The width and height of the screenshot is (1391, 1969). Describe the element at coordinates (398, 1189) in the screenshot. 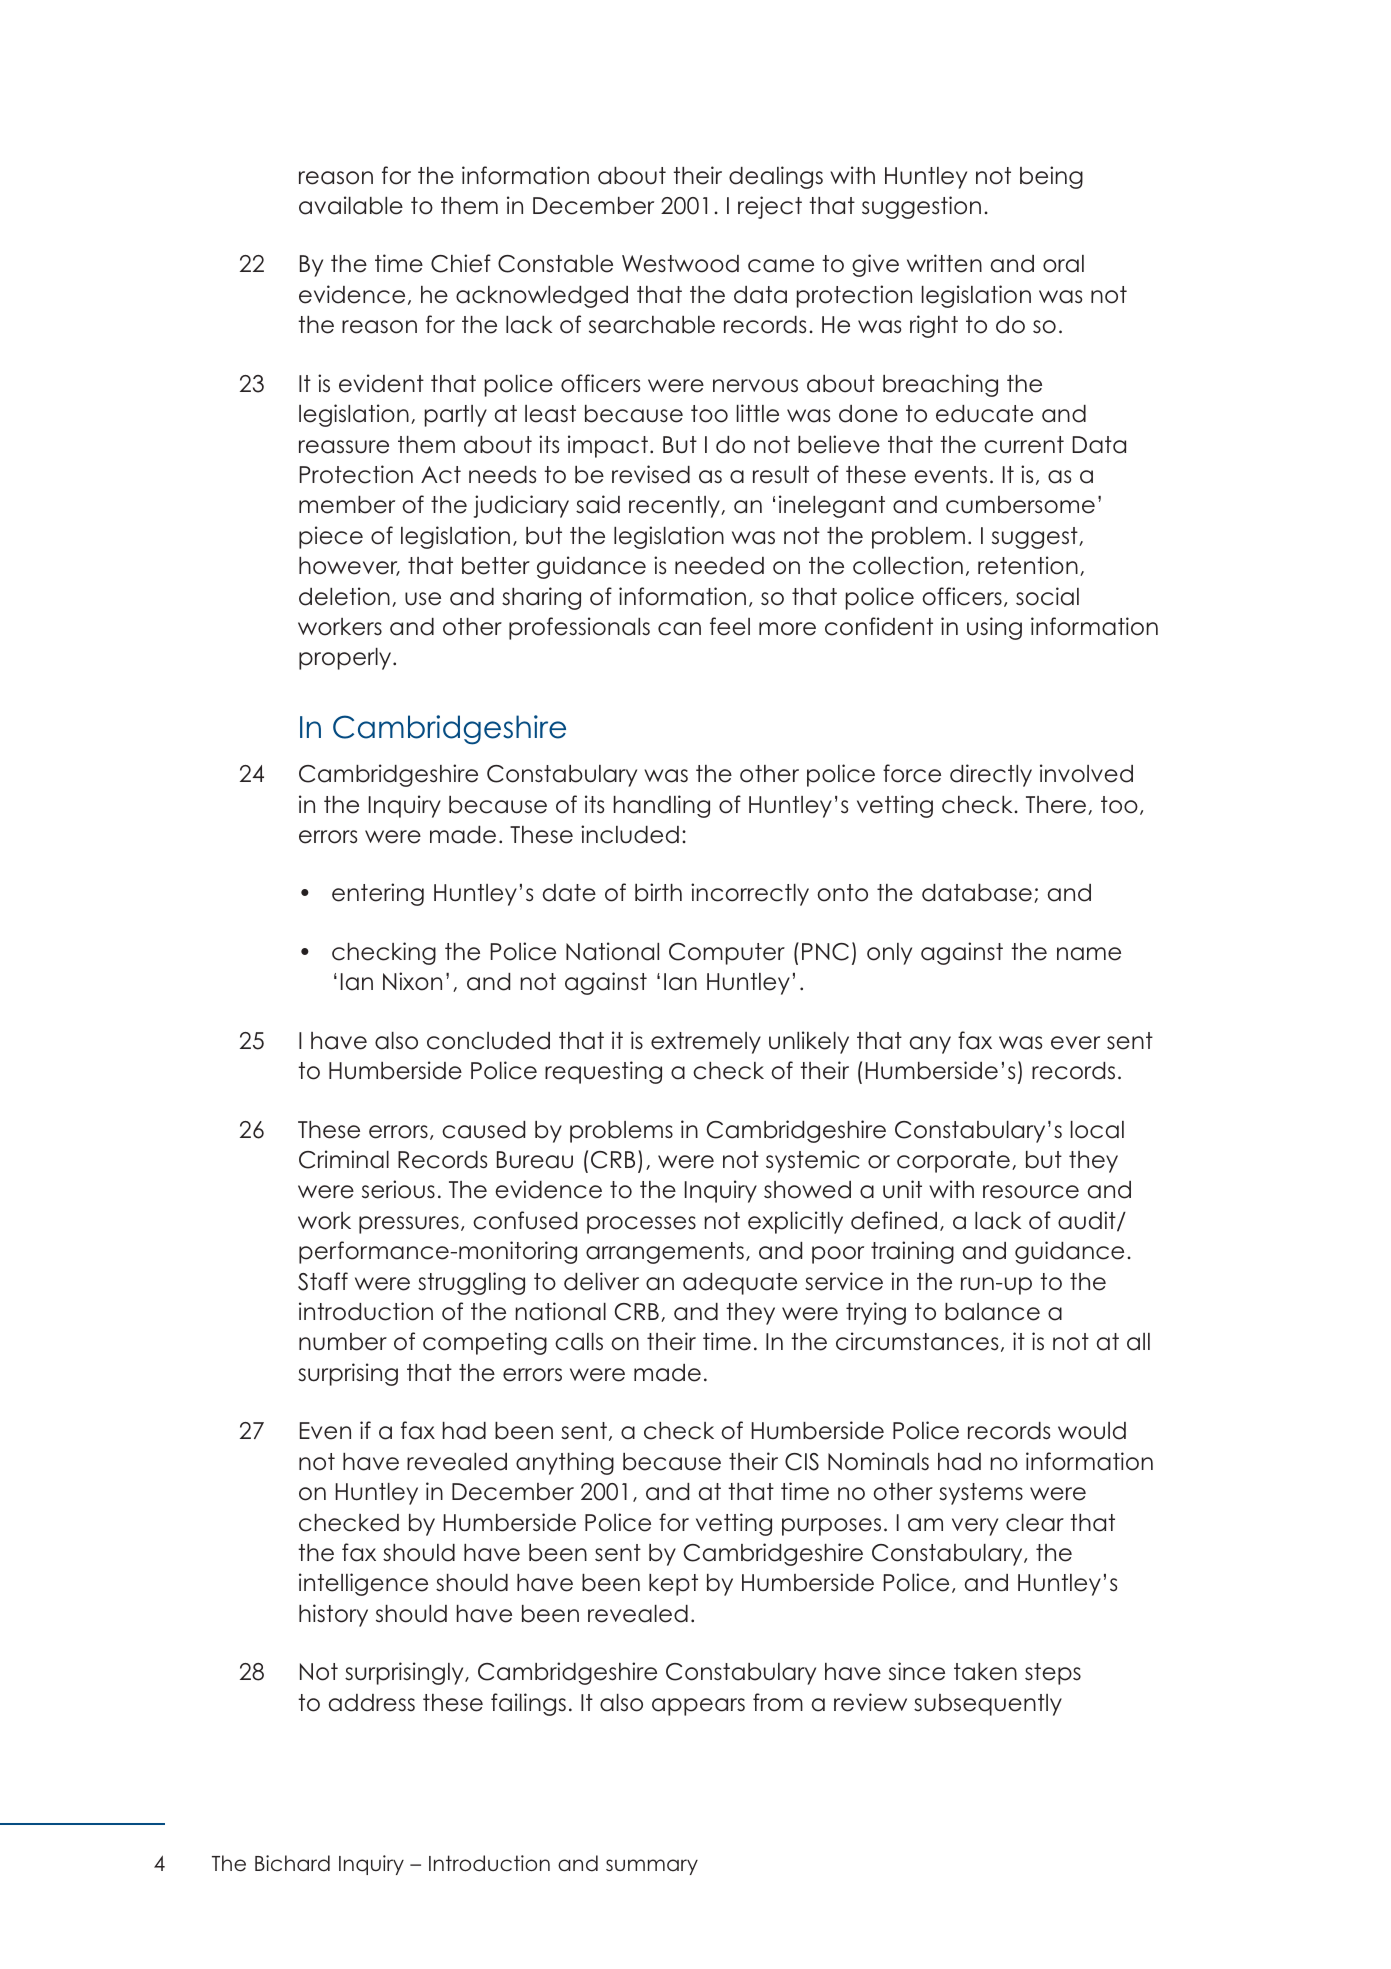

I see `serious` at that location.
